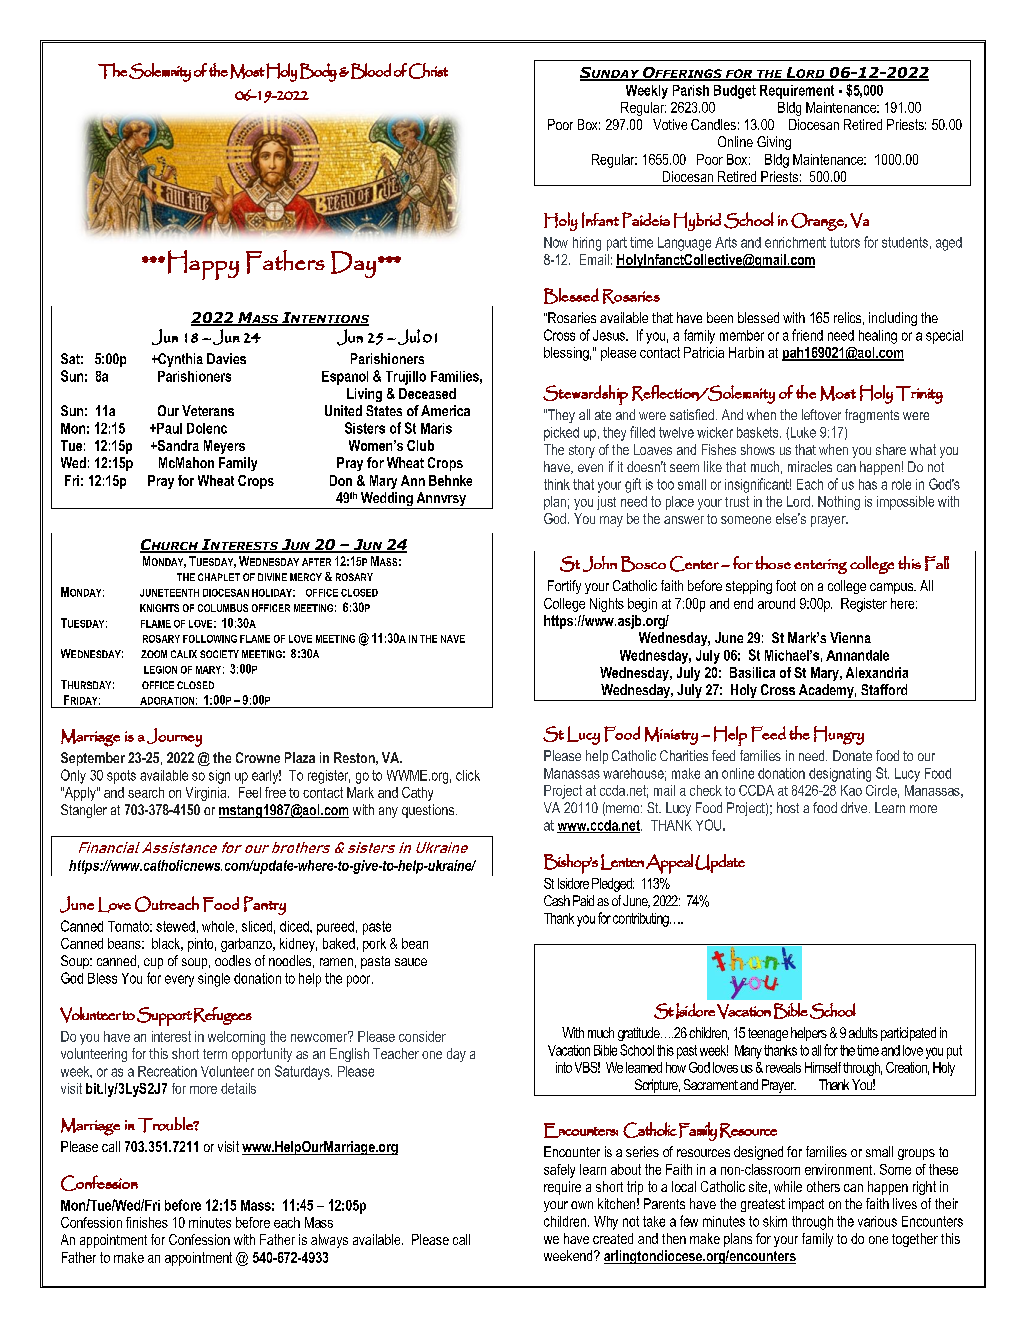 The height and width of the screenshot is (1328, 1026). What do you see at coordinates (774, 143) in the screenshot?
I see `Giving` at bounding box center [774, 143].
